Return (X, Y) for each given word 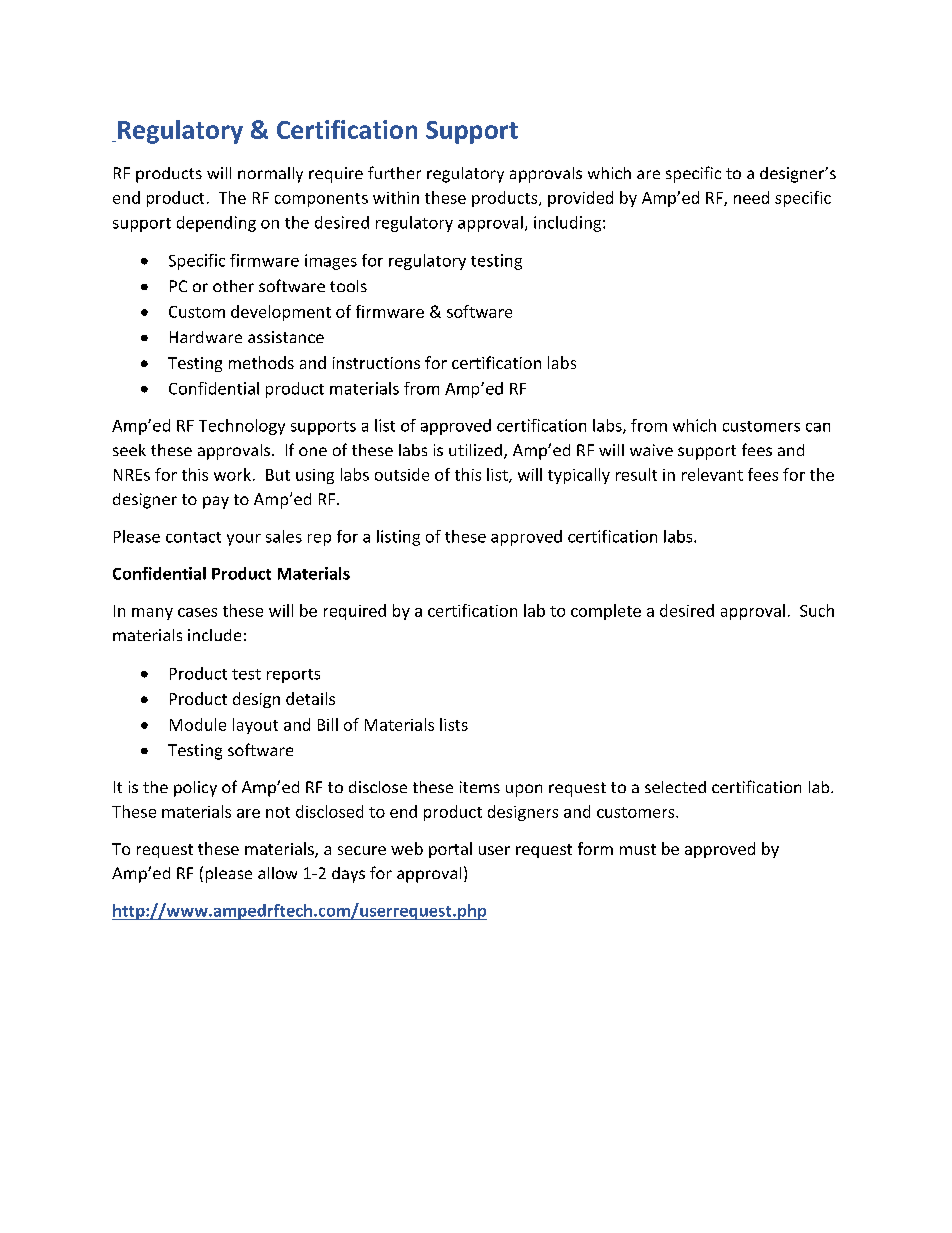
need (751, 197)
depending (216, 224)
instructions (376, 363)
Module (198, 724)
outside (402, 474)
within (396, 197)
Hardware (206, 337)
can (818, 427)
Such (817, 610)
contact (193, 537)
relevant (712, 474)
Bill (328, 724)
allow (277, 873)
